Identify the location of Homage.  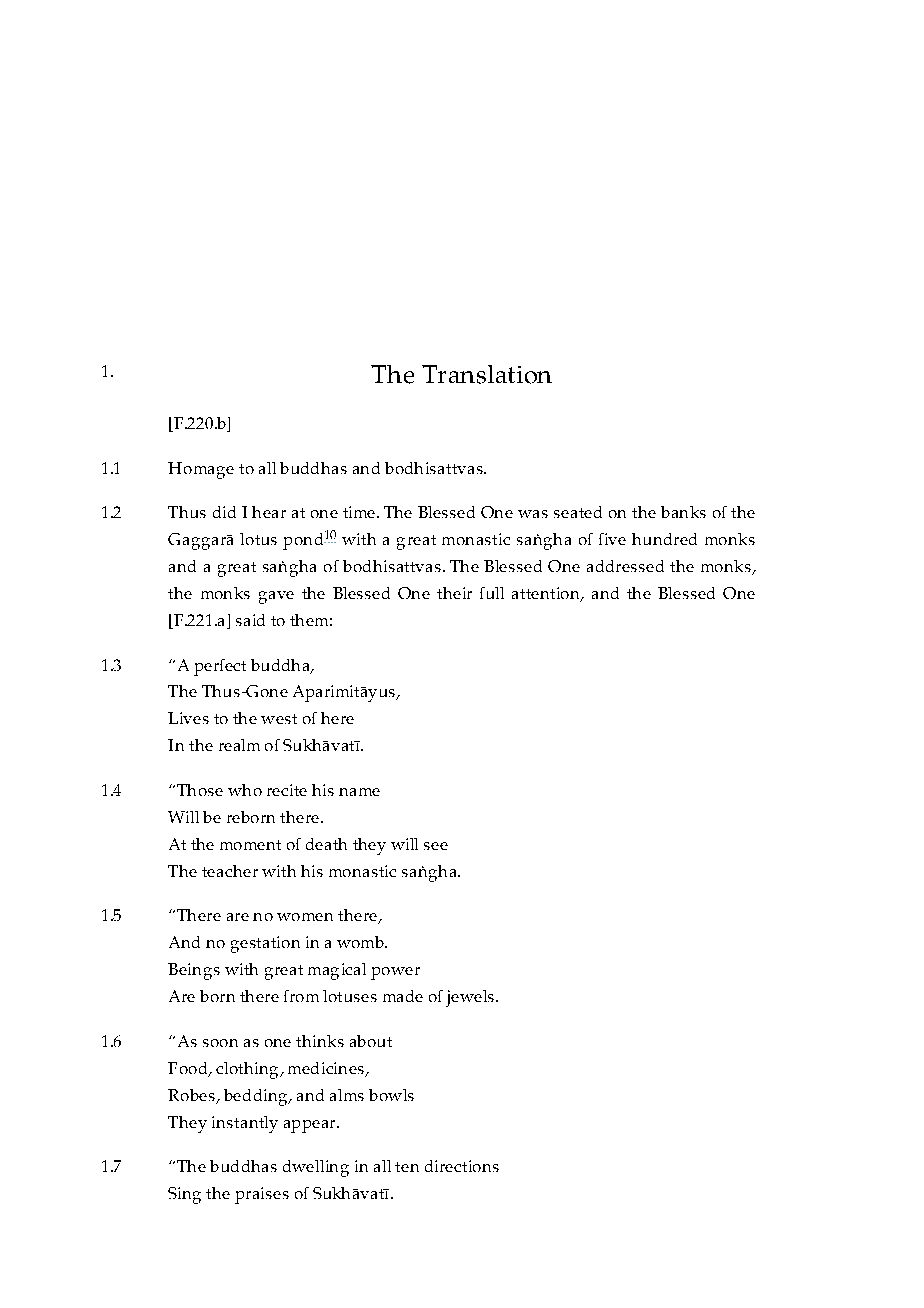
(201, 470).
